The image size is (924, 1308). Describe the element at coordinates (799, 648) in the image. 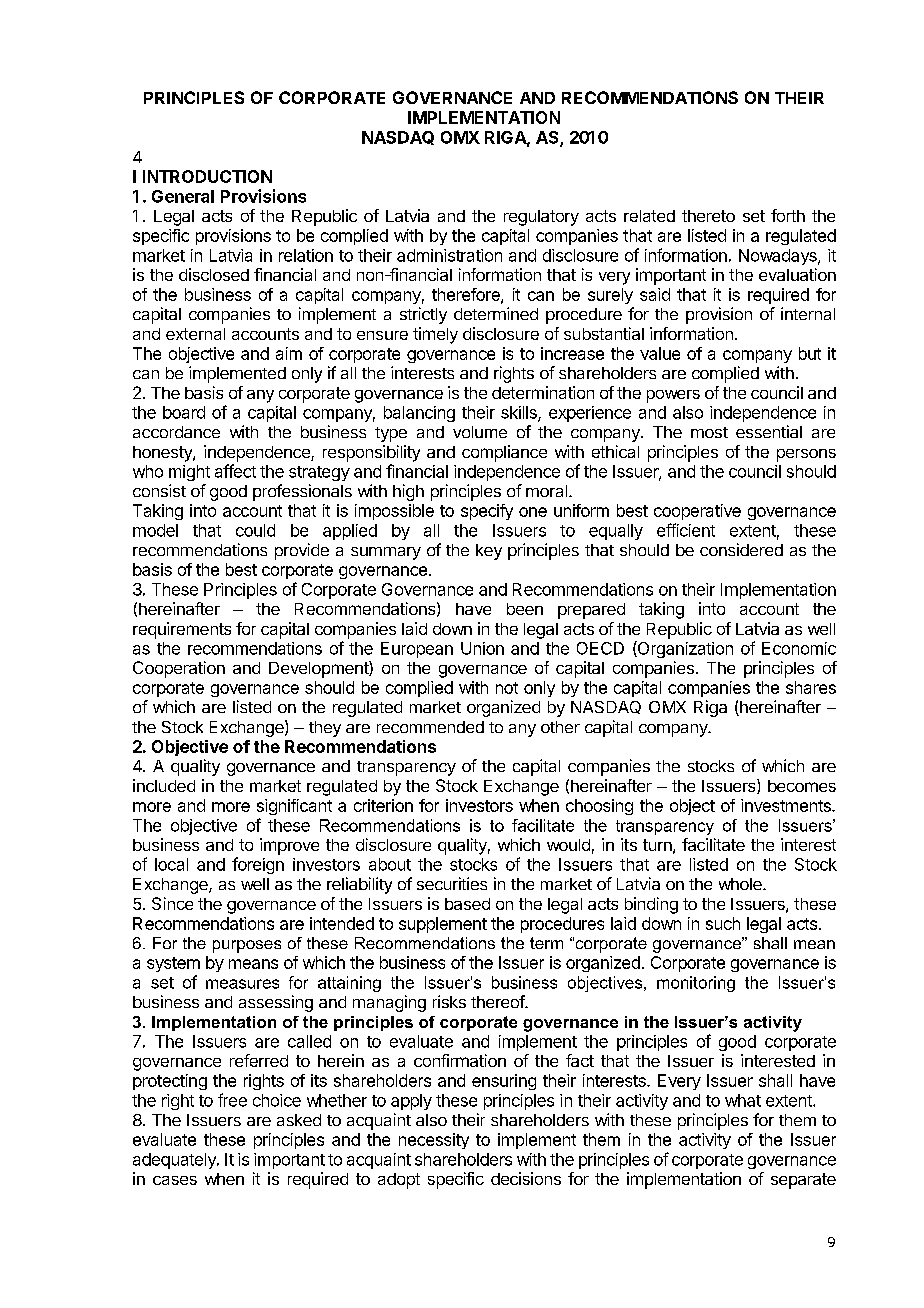

I see `Economic` at that location.
